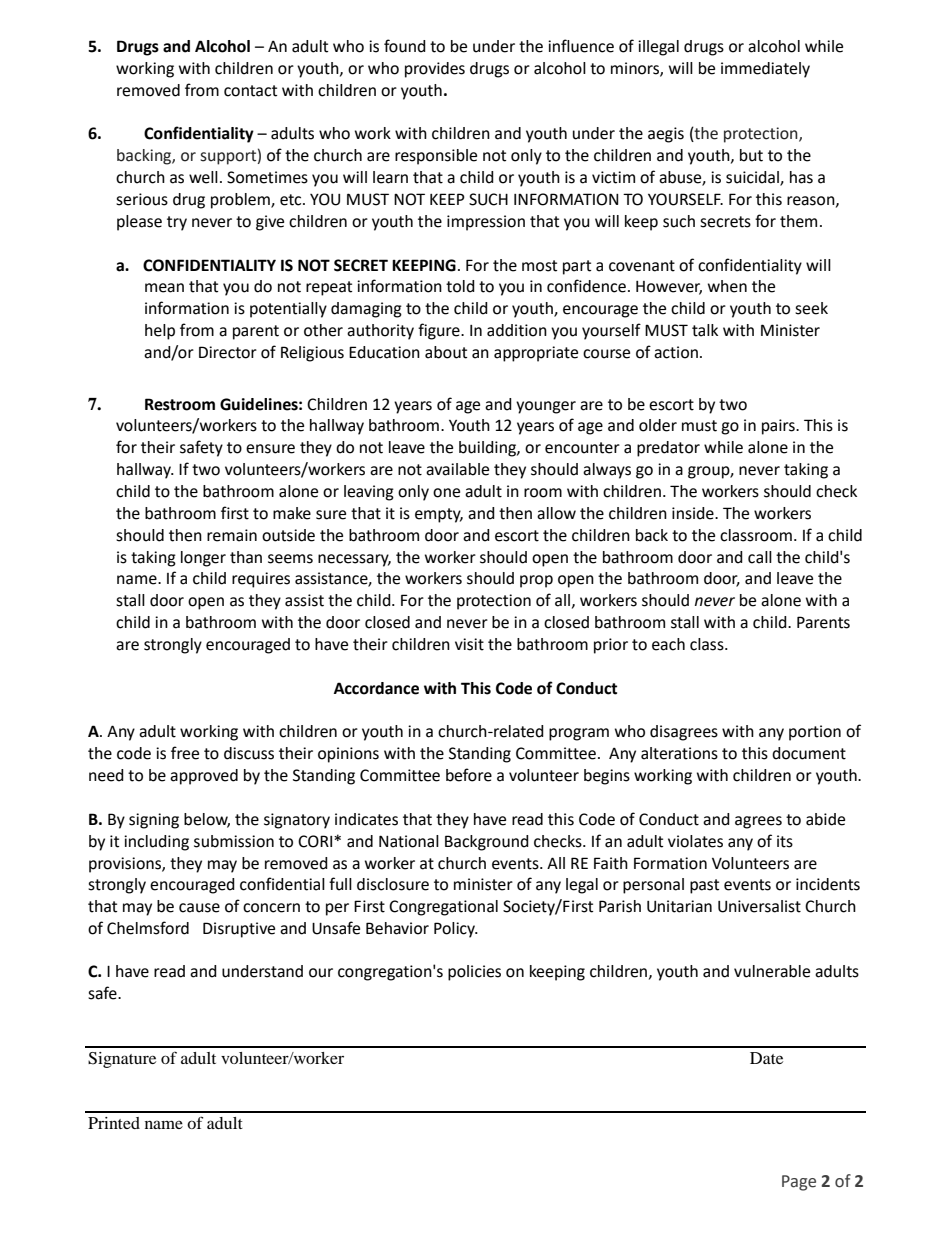 The height and width of the screenshot is (1233, 952). I want to click on visit, so click(469, 644).
